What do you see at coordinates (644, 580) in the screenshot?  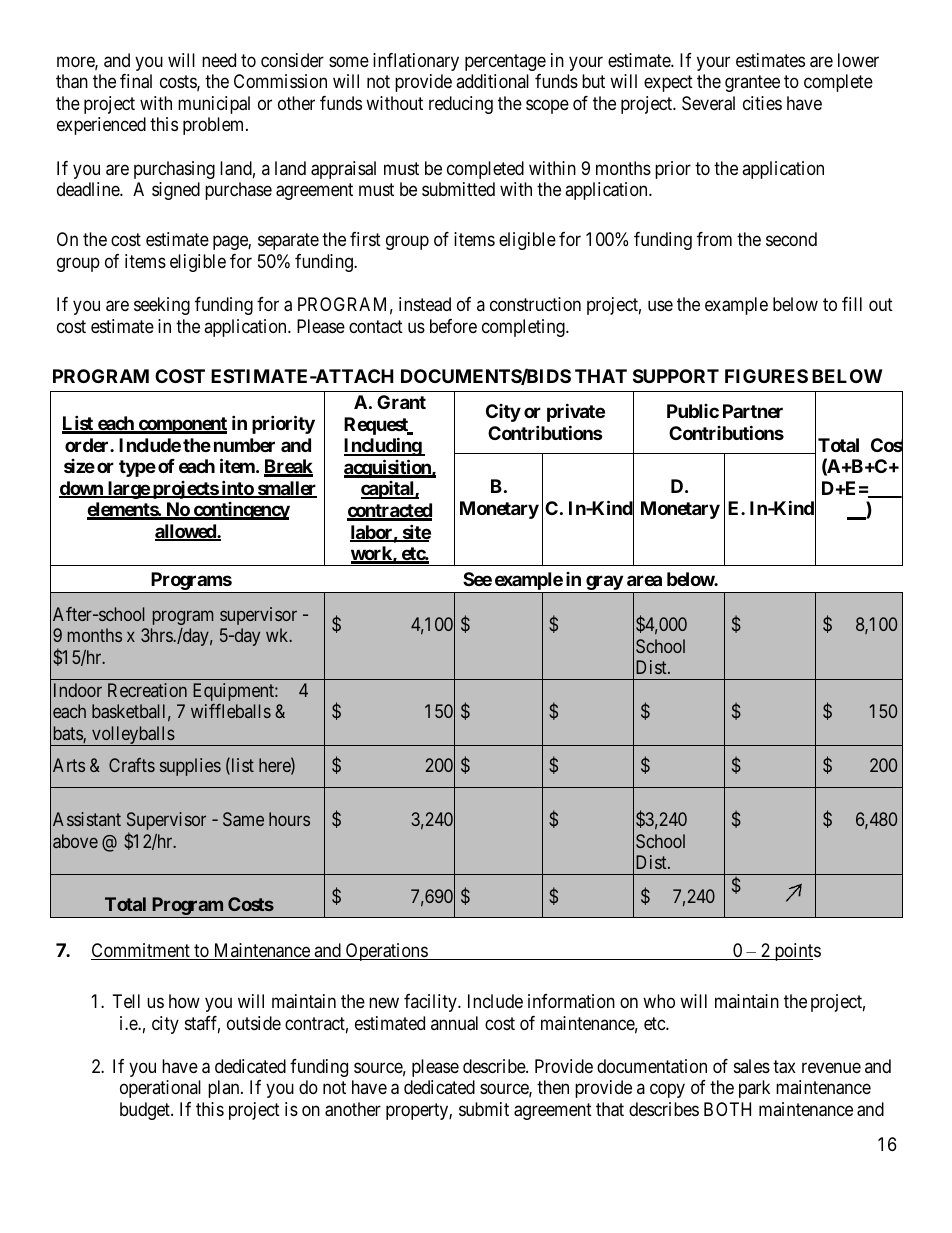 I see `area` at bounding box center [644, 580].
